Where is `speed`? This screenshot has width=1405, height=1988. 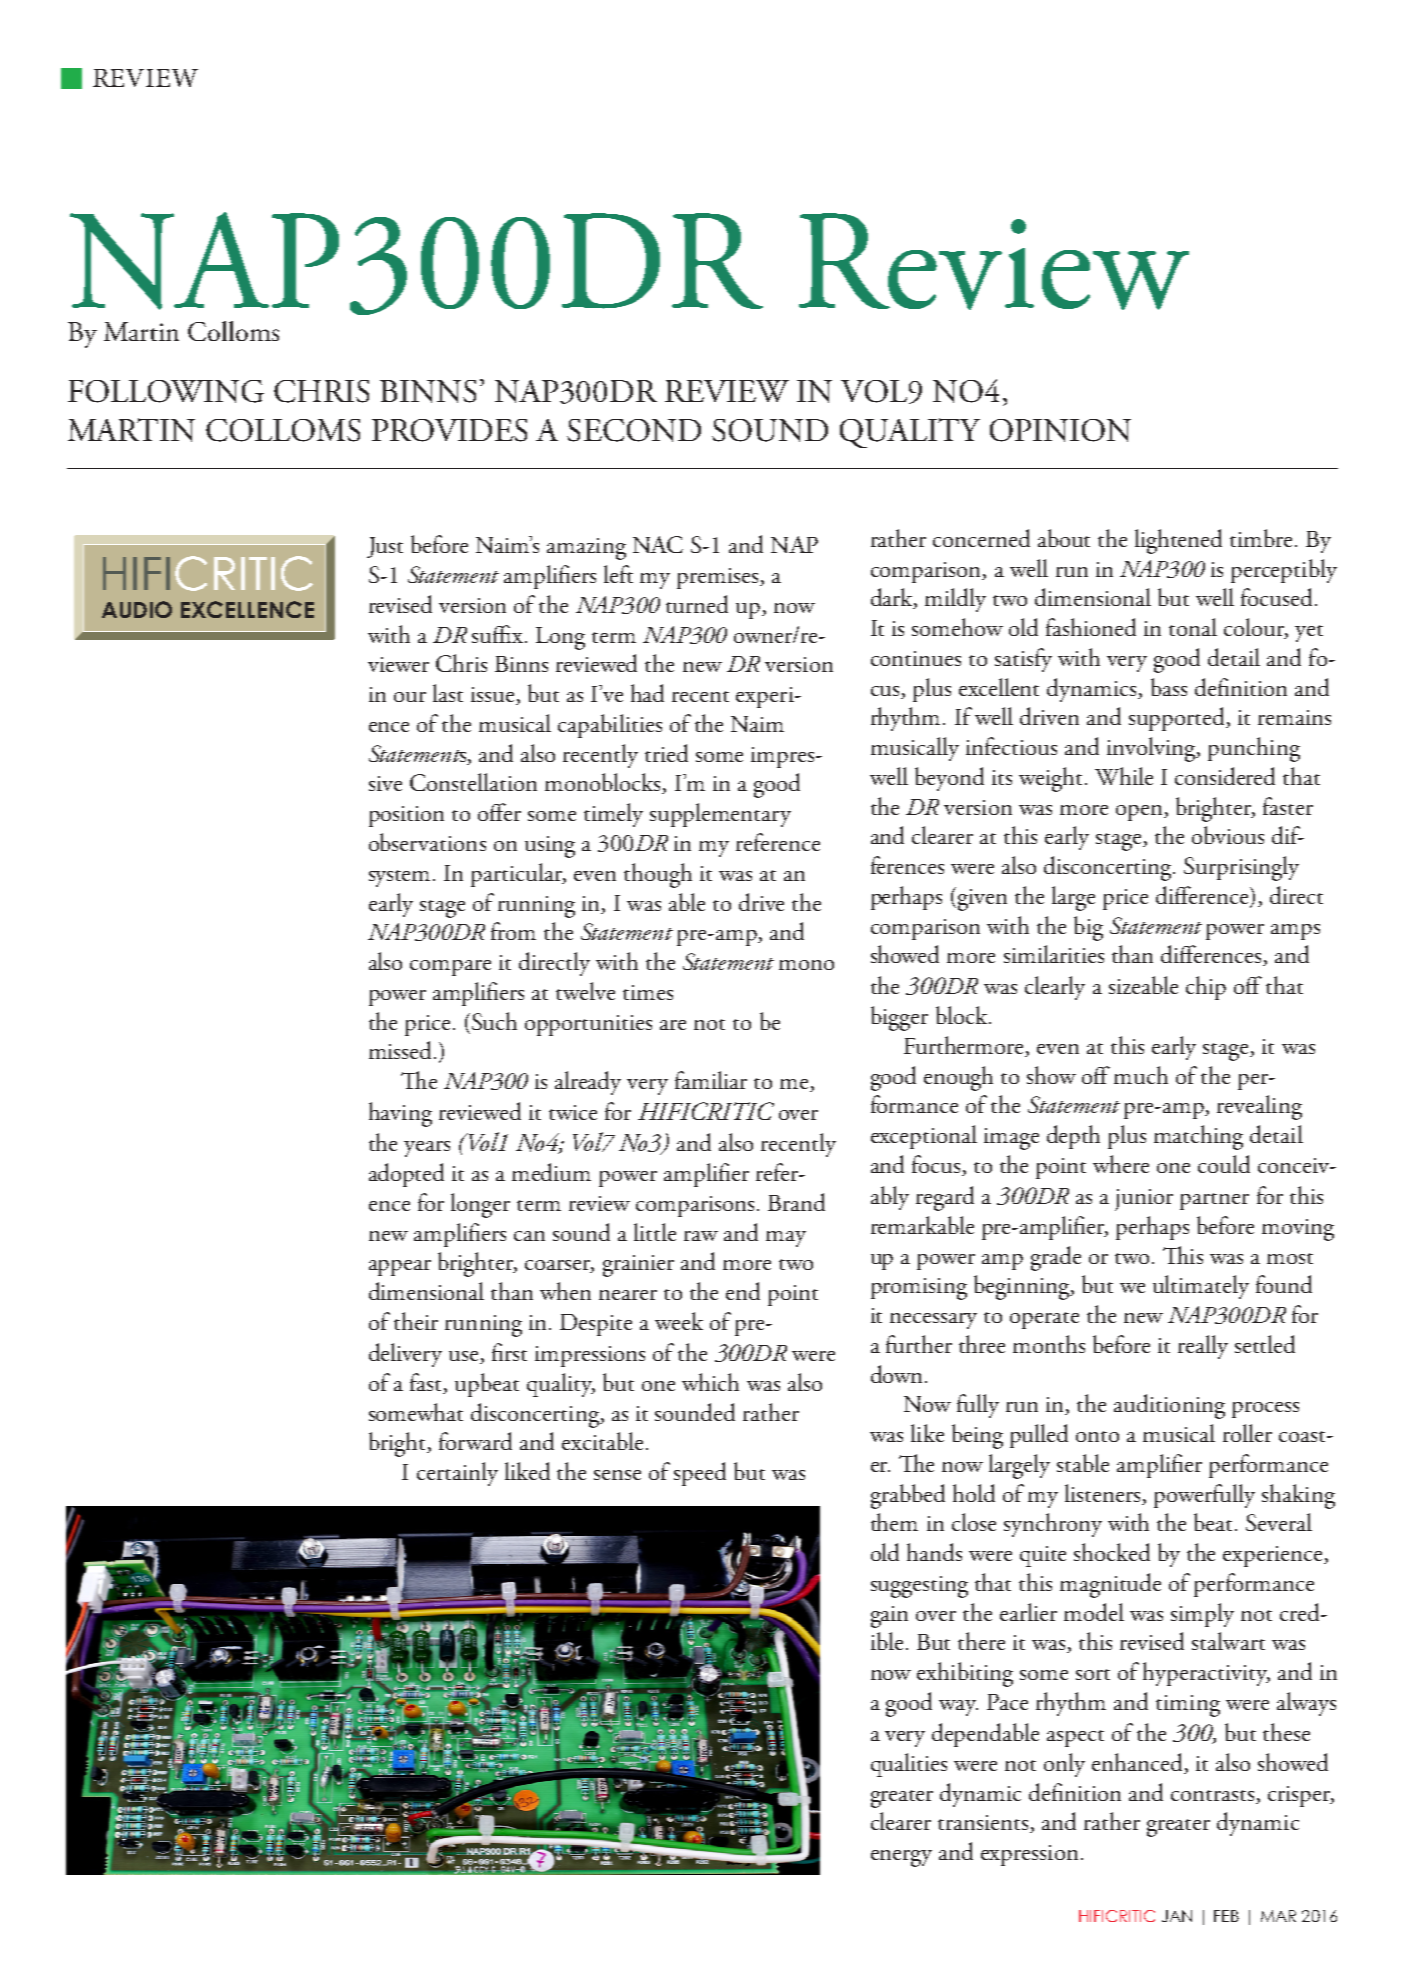
speed is located at coordinates (700, 1474).
